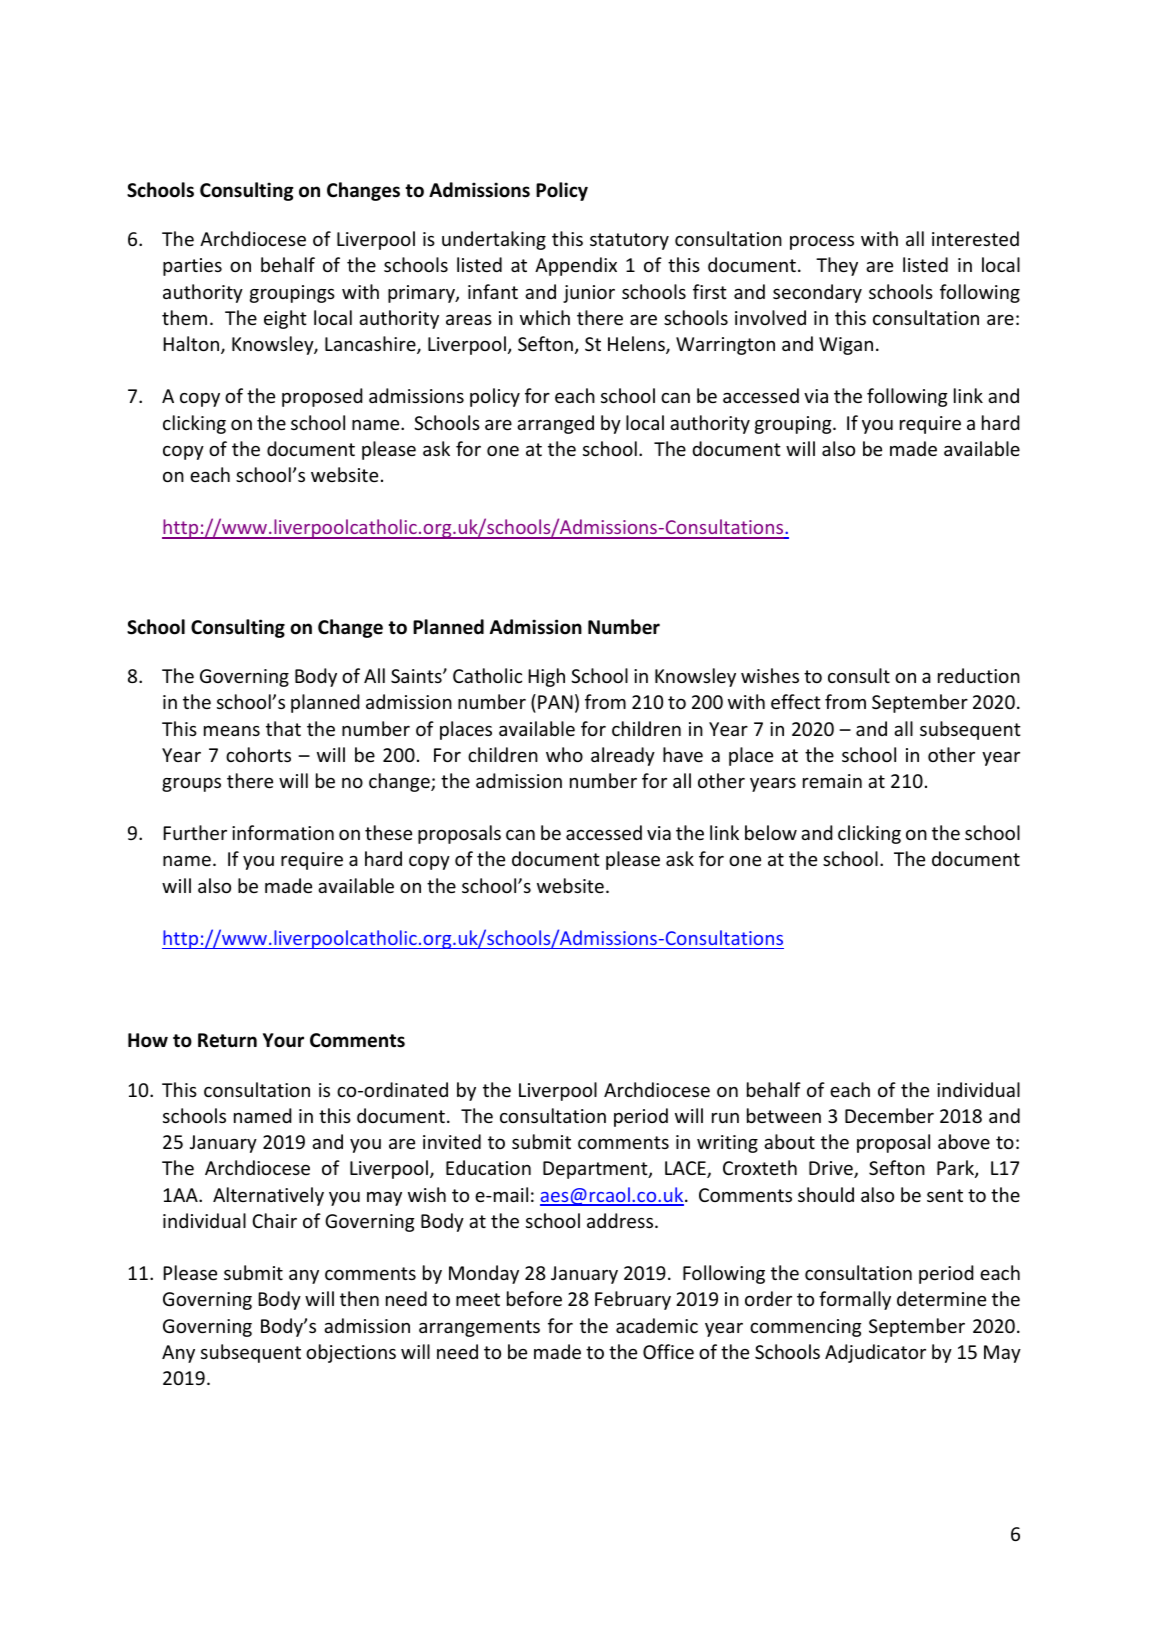  What do you see at coordinates (192, 267) in the screenshot?
I see `parties` at bounding box center [192, 267].
